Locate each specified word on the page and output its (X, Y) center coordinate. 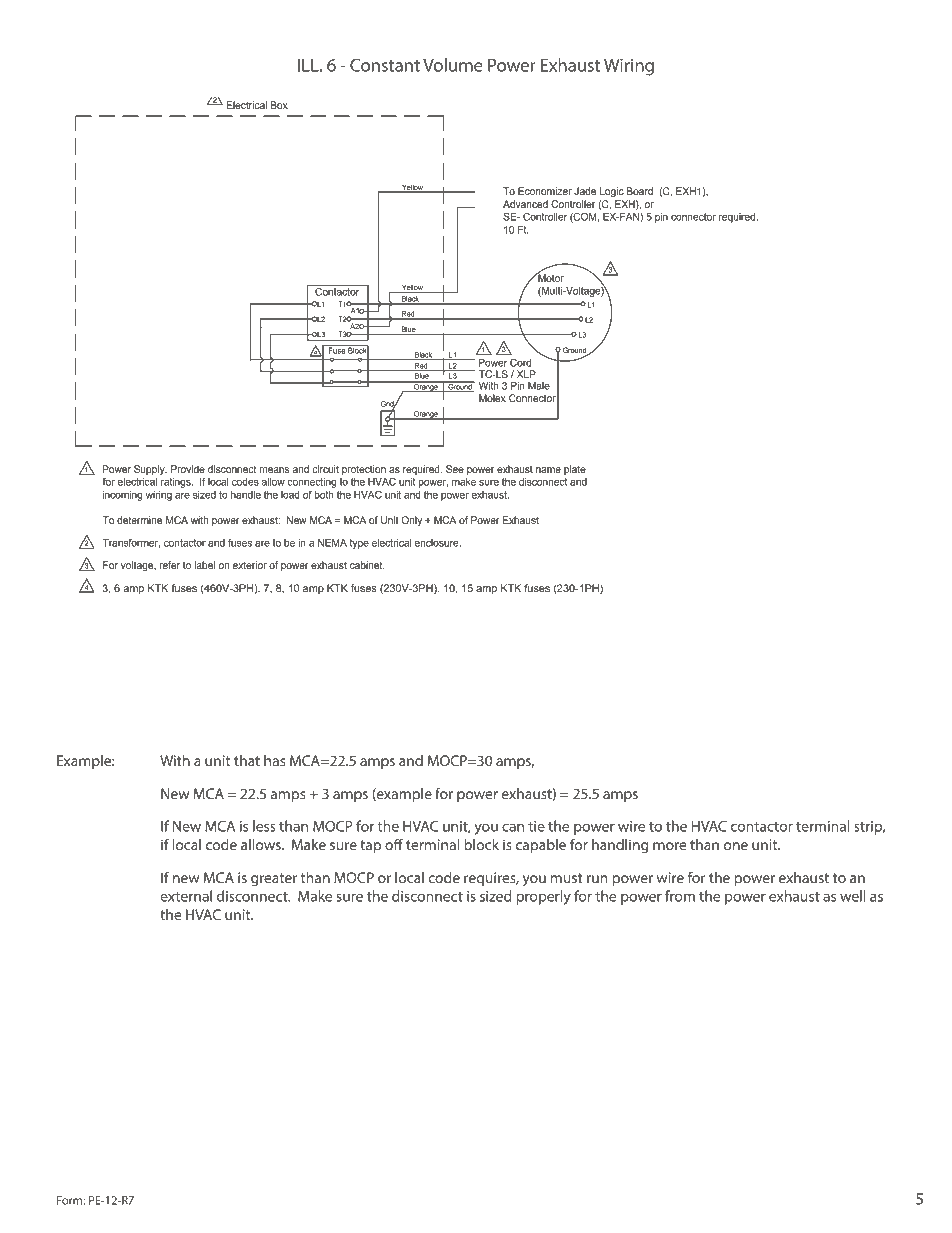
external (186, 896)
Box (279, 105)
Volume (453, 65)
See (455, 469)
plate (575, 470)
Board (640, 191)
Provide (188, 469)
